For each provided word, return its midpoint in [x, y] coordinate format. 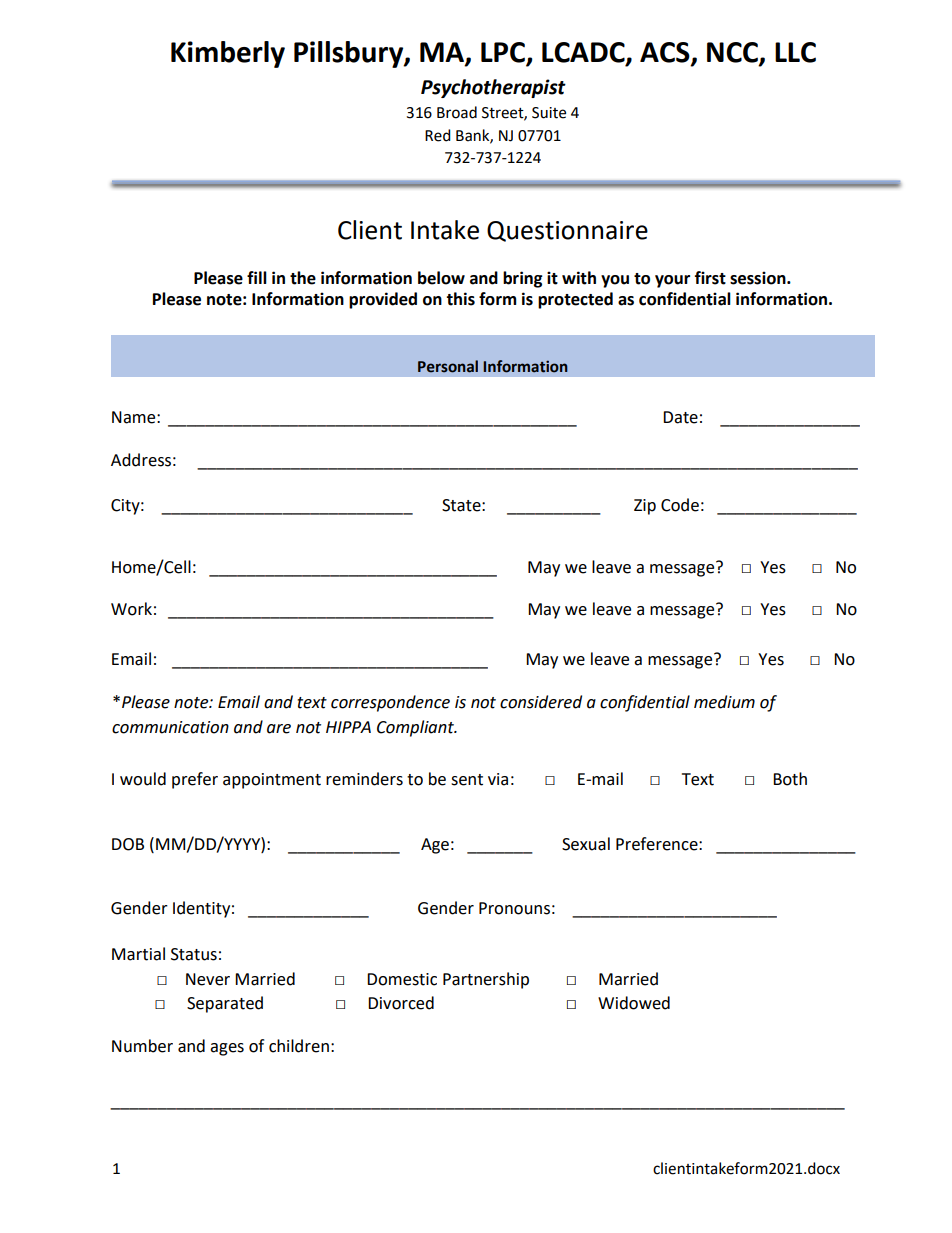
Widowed [634, 1003]
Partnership [486, 980]
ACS [666, 53]
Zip [645, 507]
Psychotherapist [493, 88]
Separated [225, 1004]
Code [680, 505]
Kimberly [228, 54]
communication [170, 727]
